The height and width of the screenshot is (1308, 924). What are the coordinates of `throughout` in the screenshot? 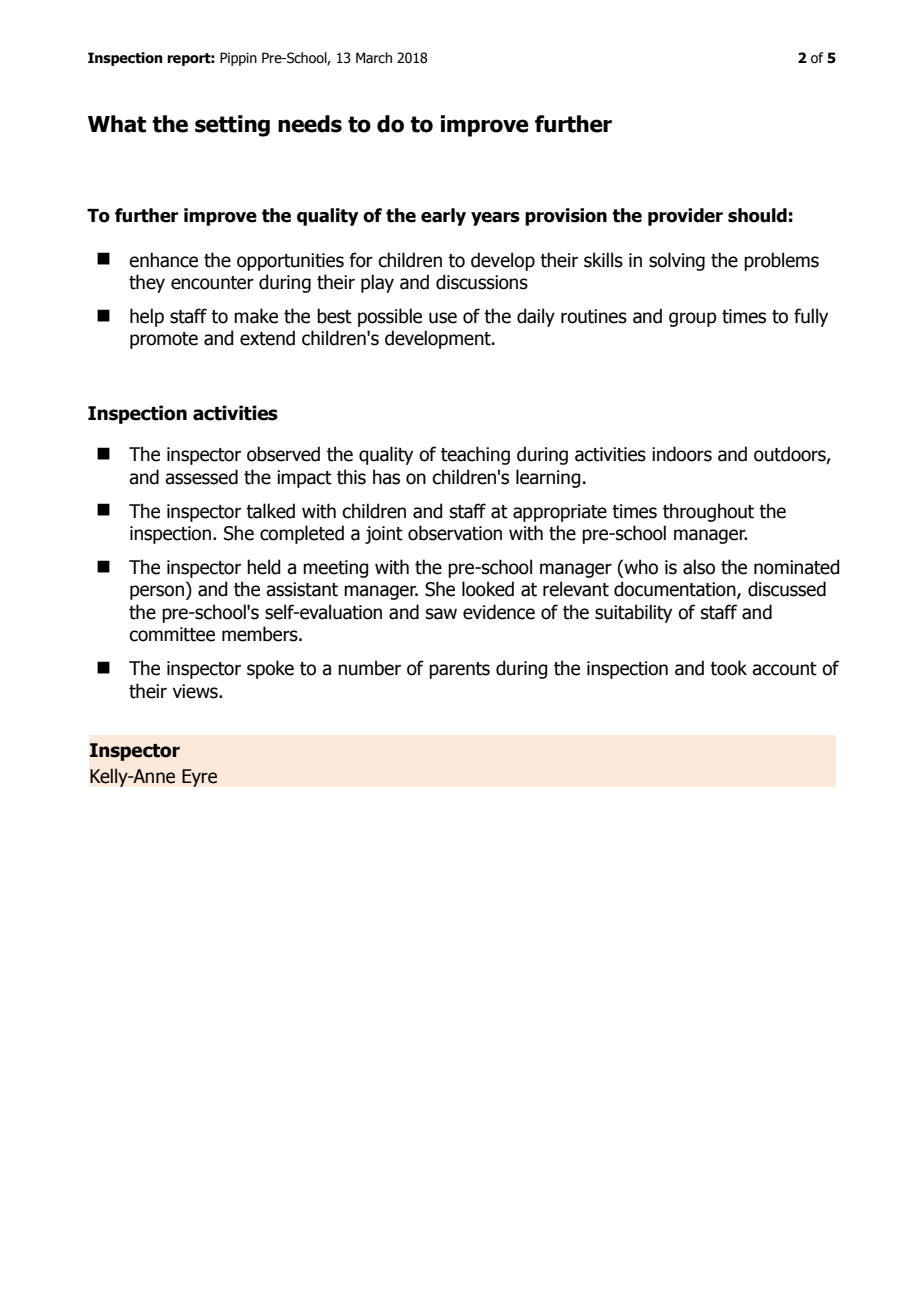 It's located at (708, 512).
